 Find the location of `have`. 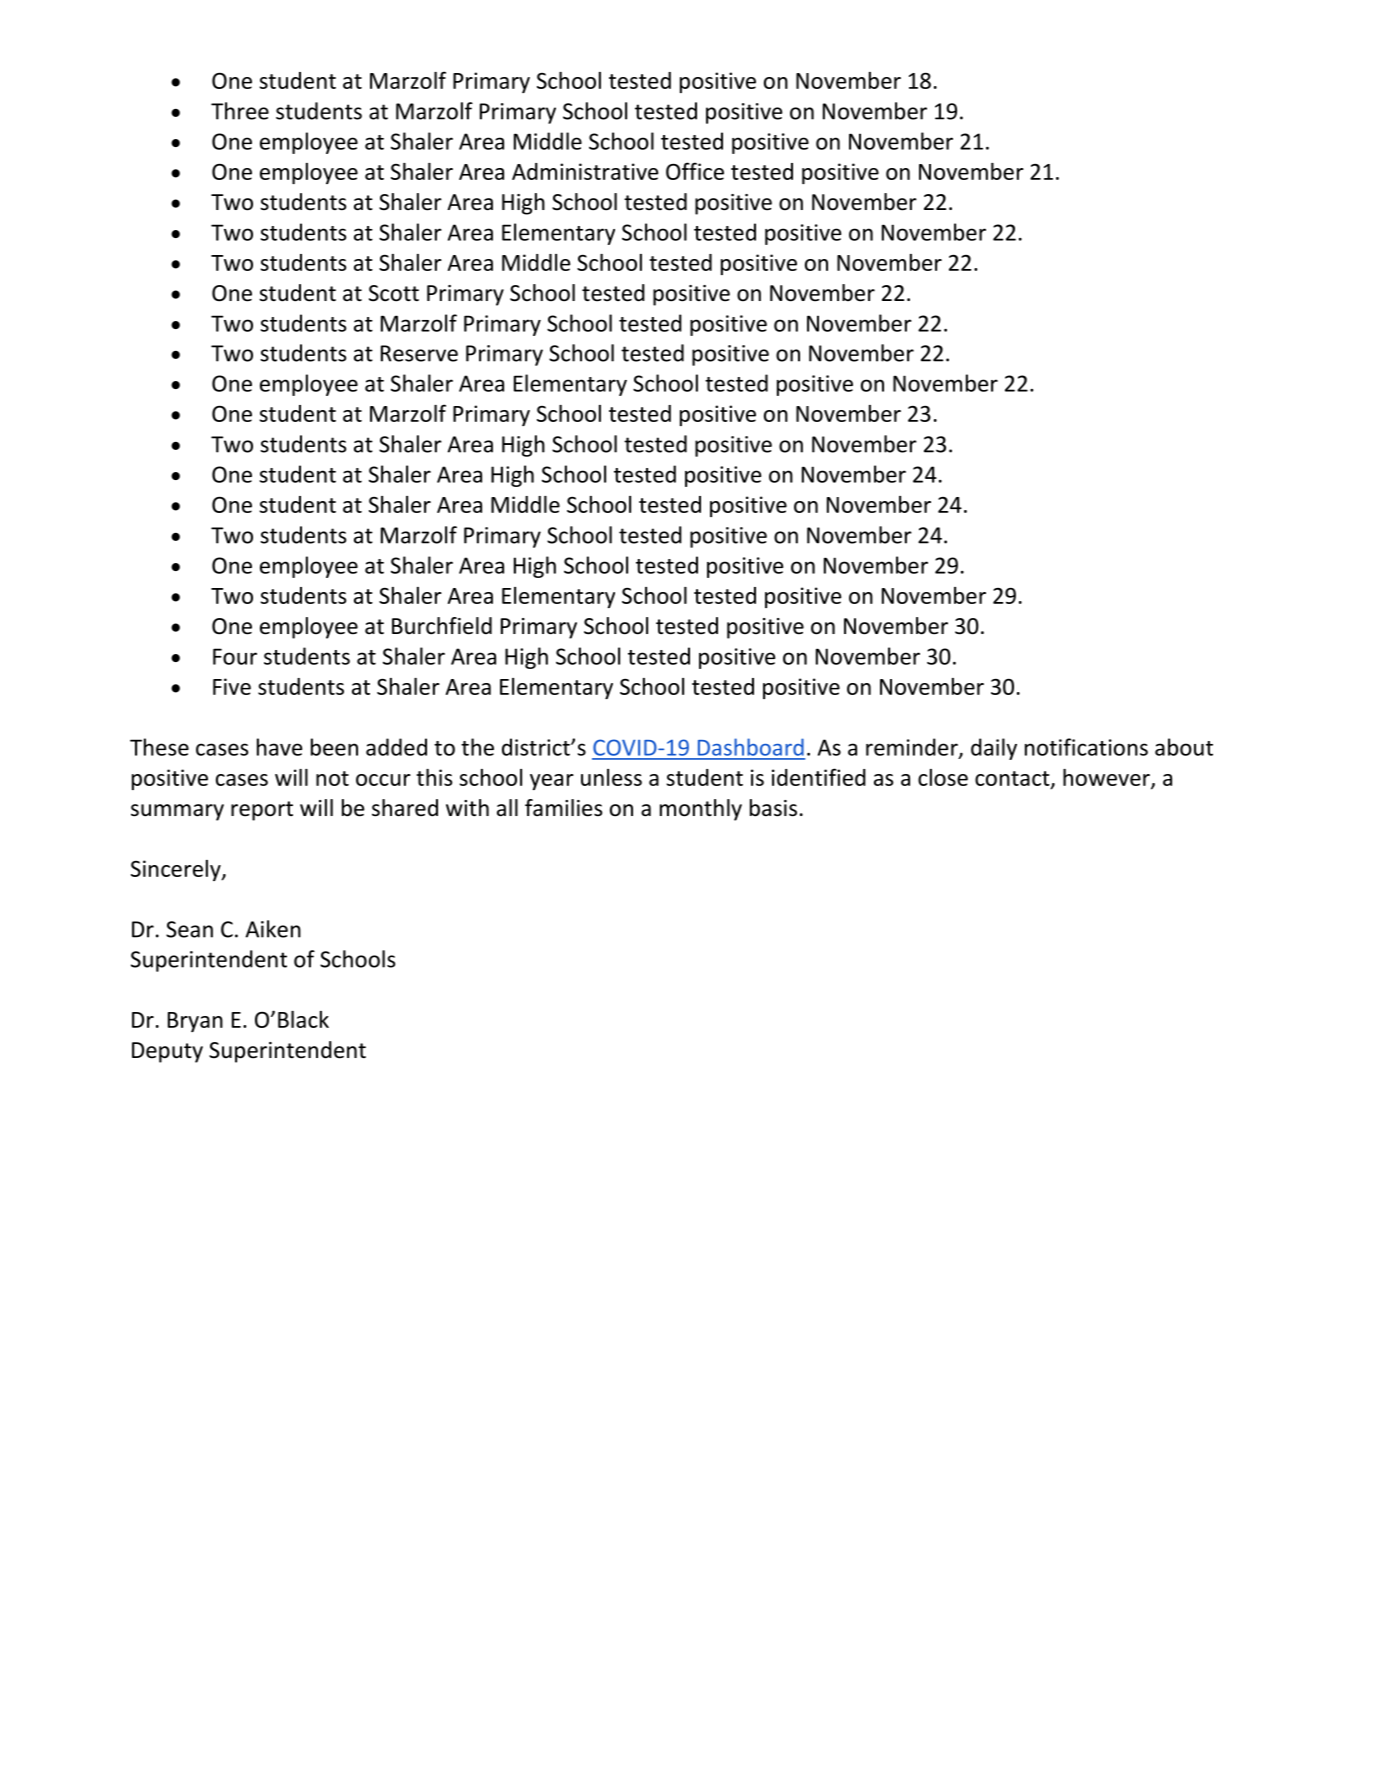

have is located at coordinates (279, 747).
